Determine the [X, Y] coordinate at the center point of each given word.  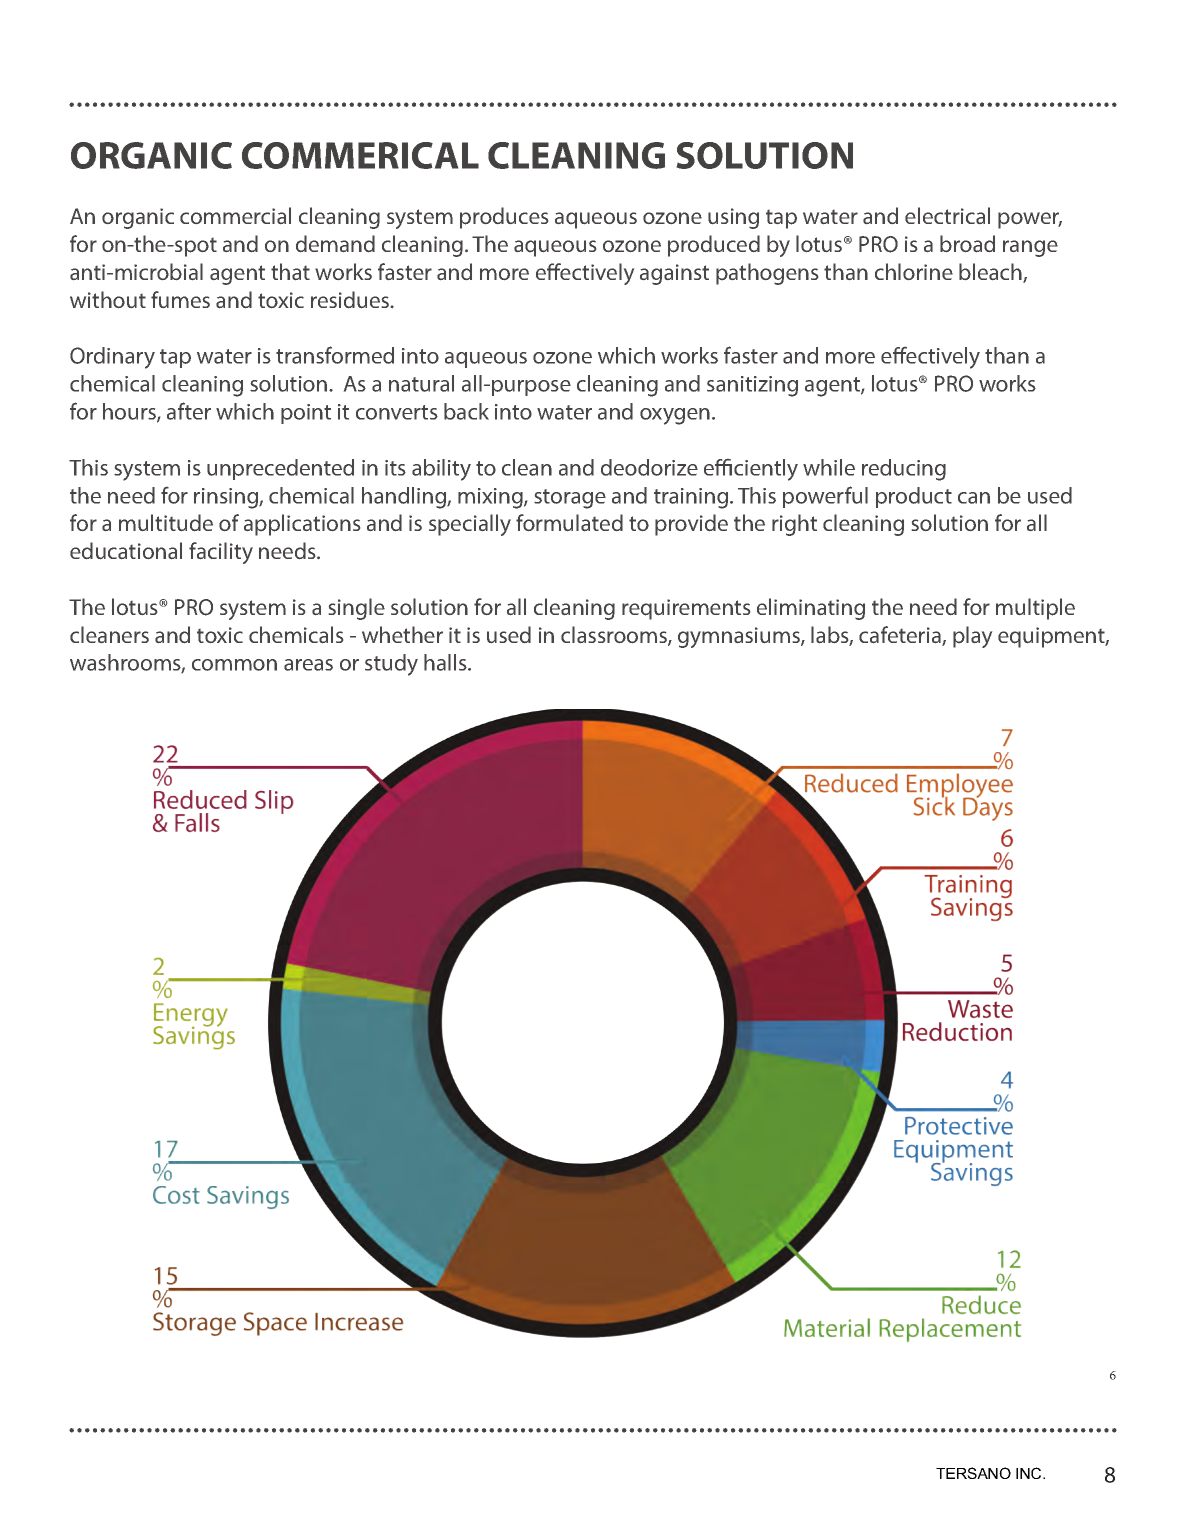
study [391, 665]
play [972, 637]
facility [221, 553]
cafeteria [901, 636]
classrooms [615, 636]
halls [446, 662]
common [234, 665]
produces [504, 218]
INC [1030, 1473]
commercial [235, 215]
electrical [947, 215]
